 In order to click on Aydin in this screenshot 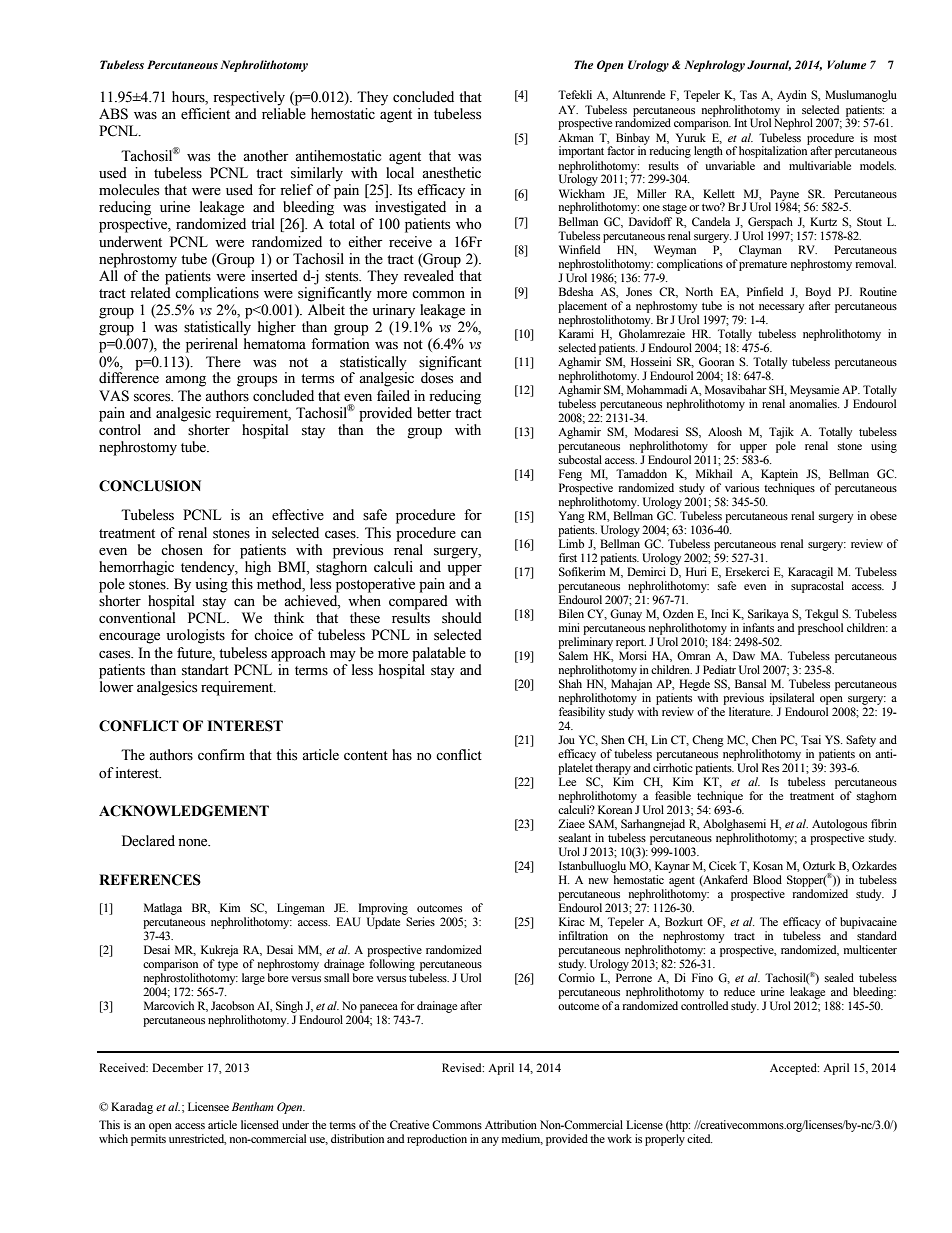, I will do `click(792, 96)`.
